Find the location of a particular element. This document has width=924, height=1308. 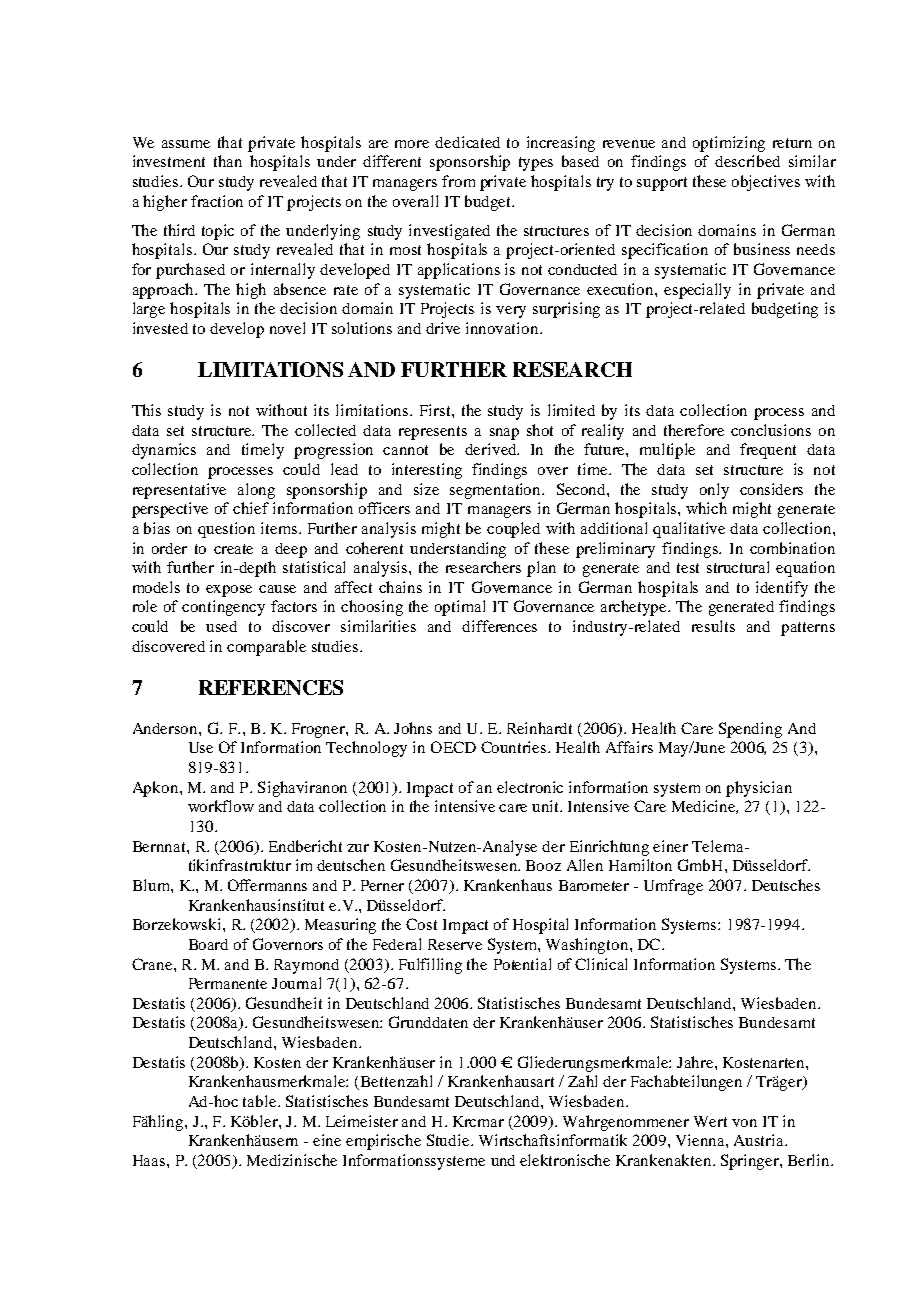

Booz is located at coordinates (543, 865).
